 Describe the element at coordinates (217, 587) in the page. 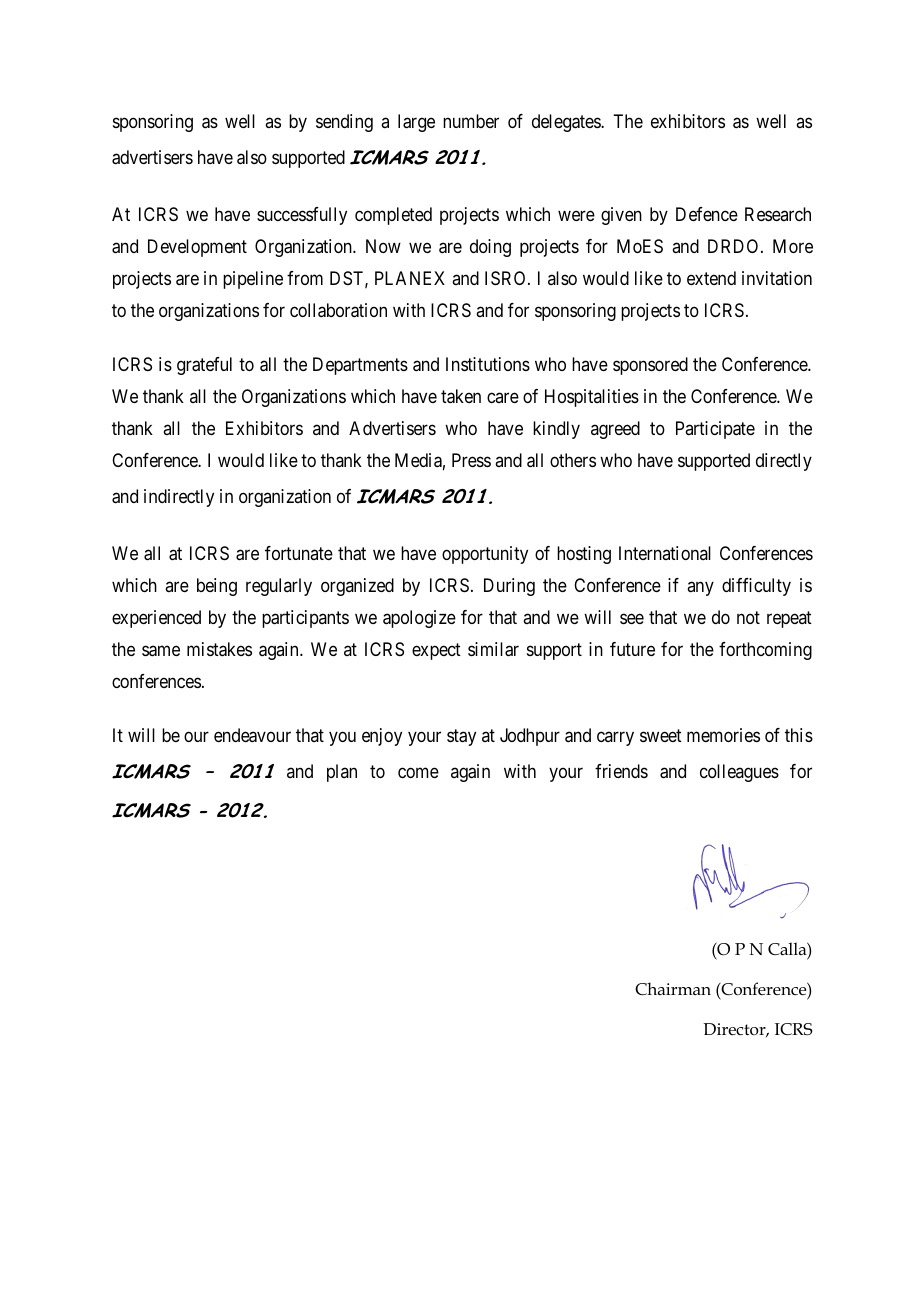

I see `being` at that location.
